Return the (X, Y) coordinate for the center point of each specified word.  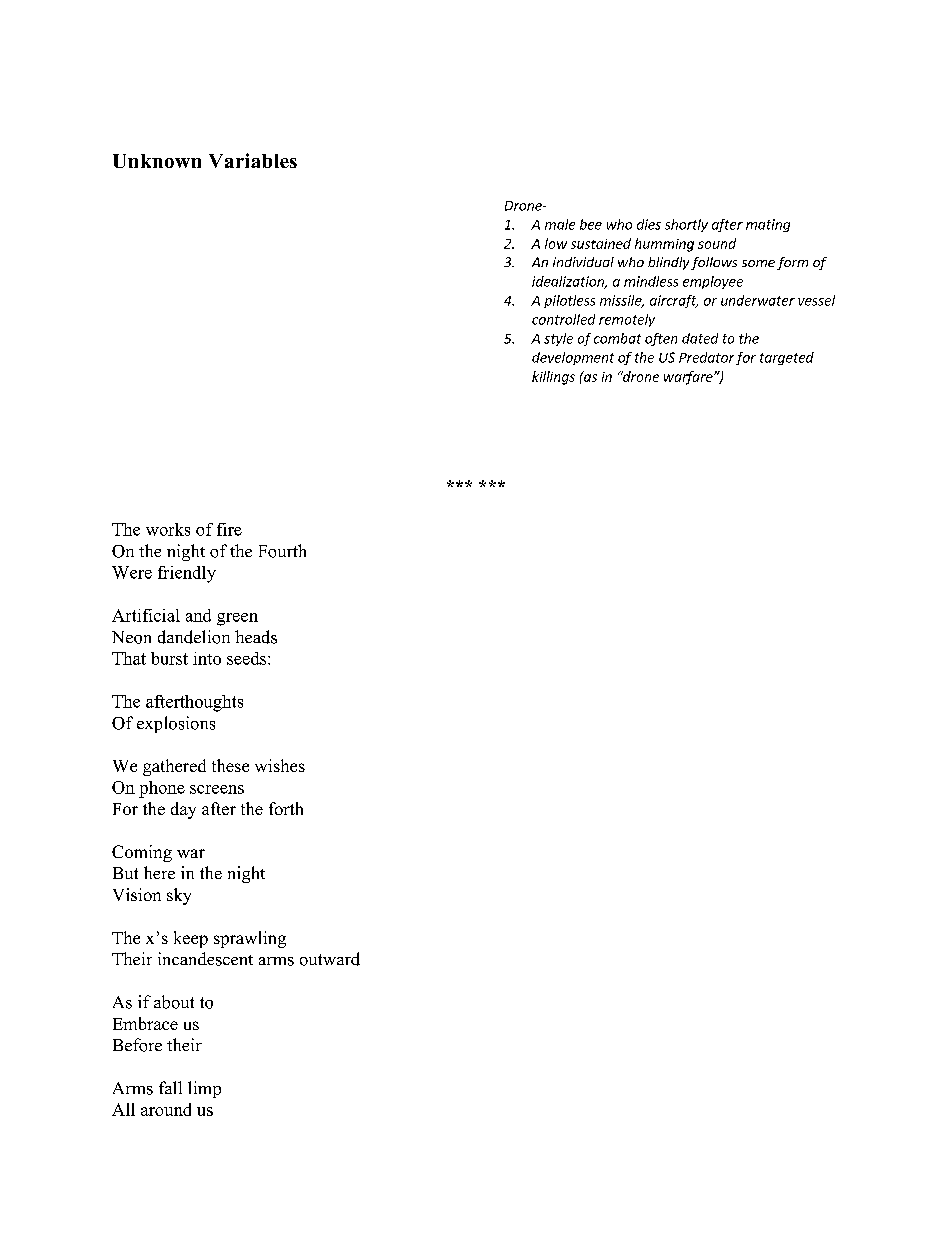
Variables (253, 160)
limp (204, 1089)
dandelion (194, 637)
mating (768, 225)
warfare (689, 378)
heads (256, 637)
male (560, 224)
